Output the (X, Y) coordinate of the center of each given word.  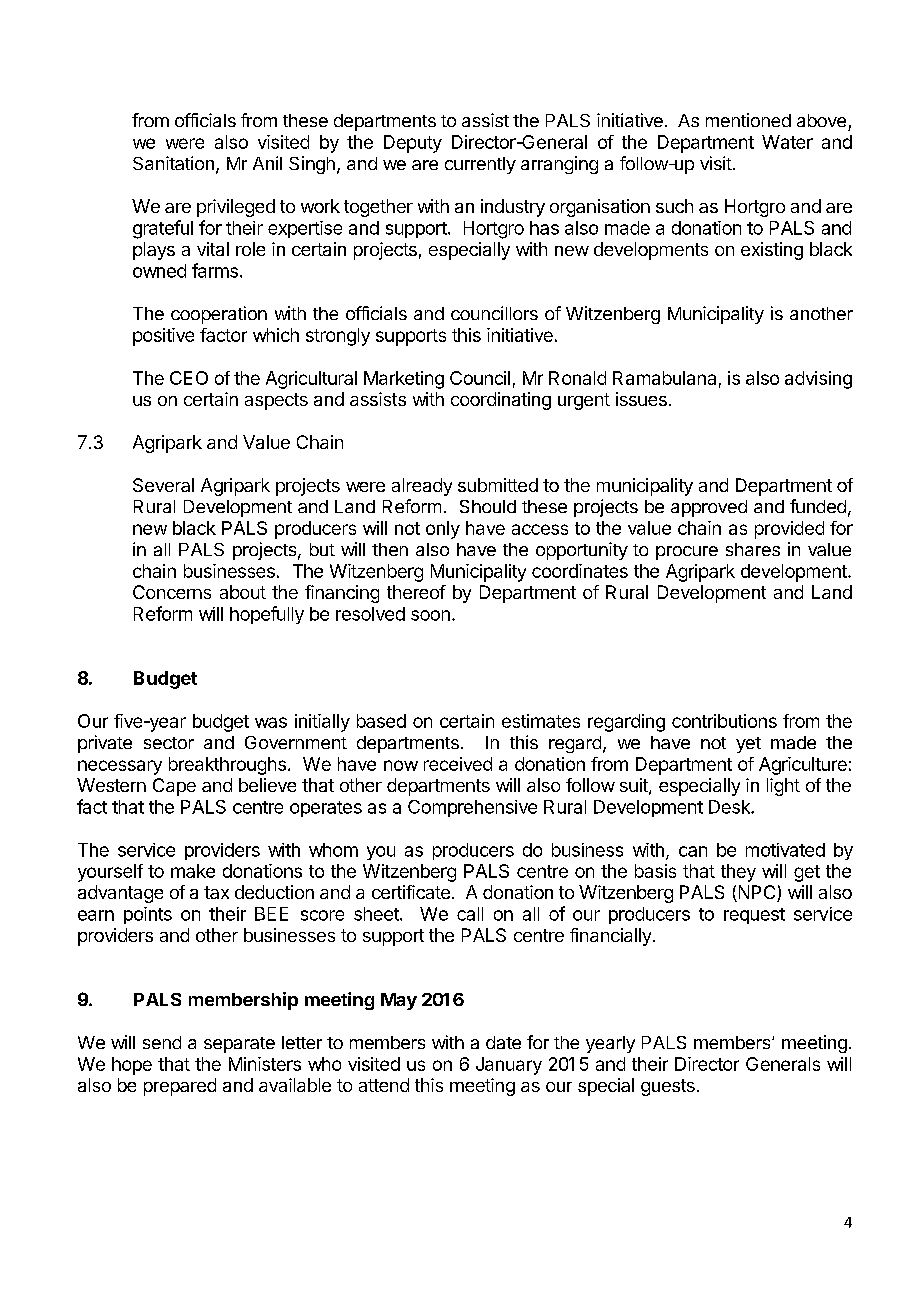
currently (480, 165)
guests (668, 1087)
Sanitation (173, 163)
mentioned (748, 120)
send (162, 1042)
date (503, 1042)
